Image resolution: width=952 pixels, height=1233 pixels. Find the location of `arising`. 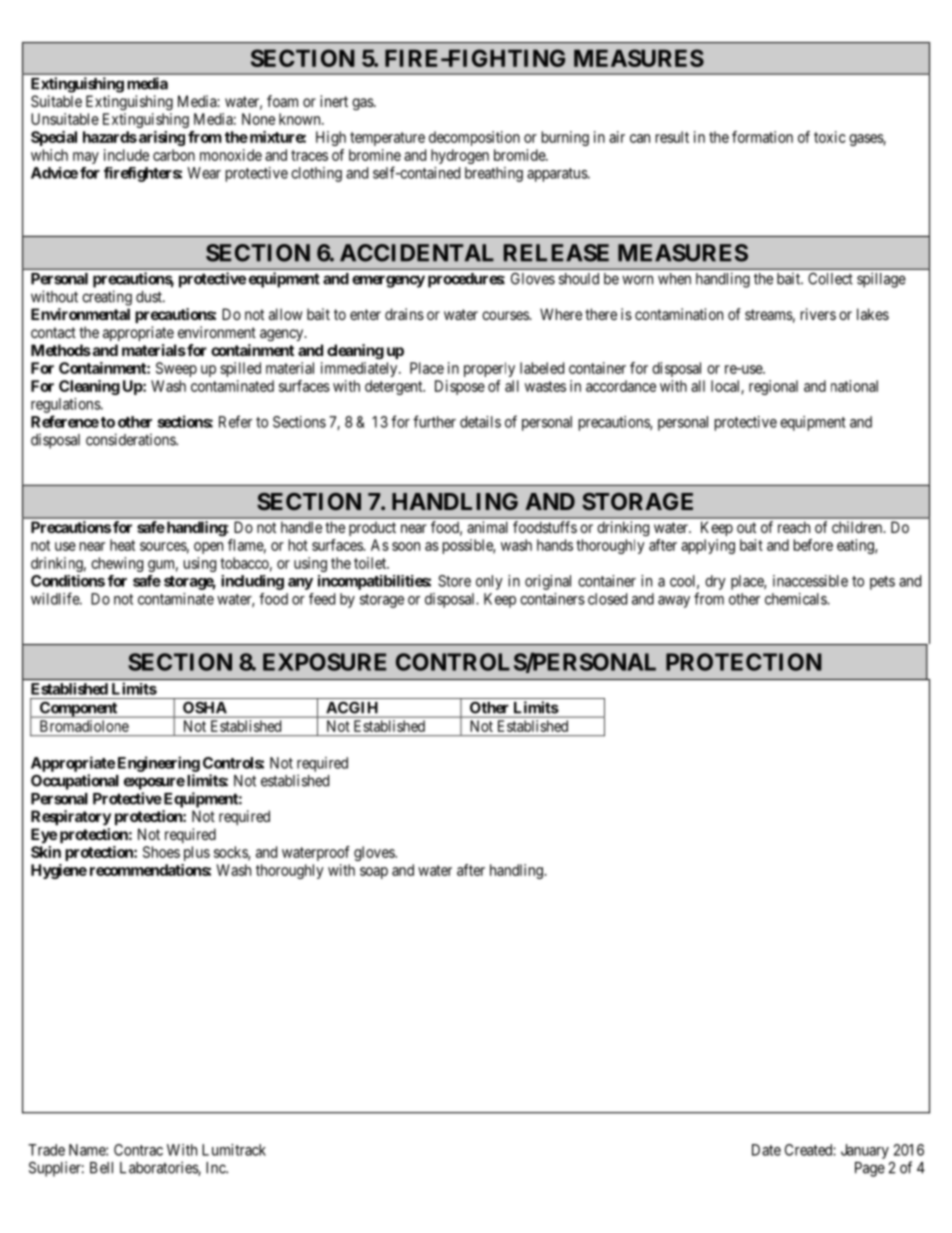

arising is located at coordinates (160, 138).
